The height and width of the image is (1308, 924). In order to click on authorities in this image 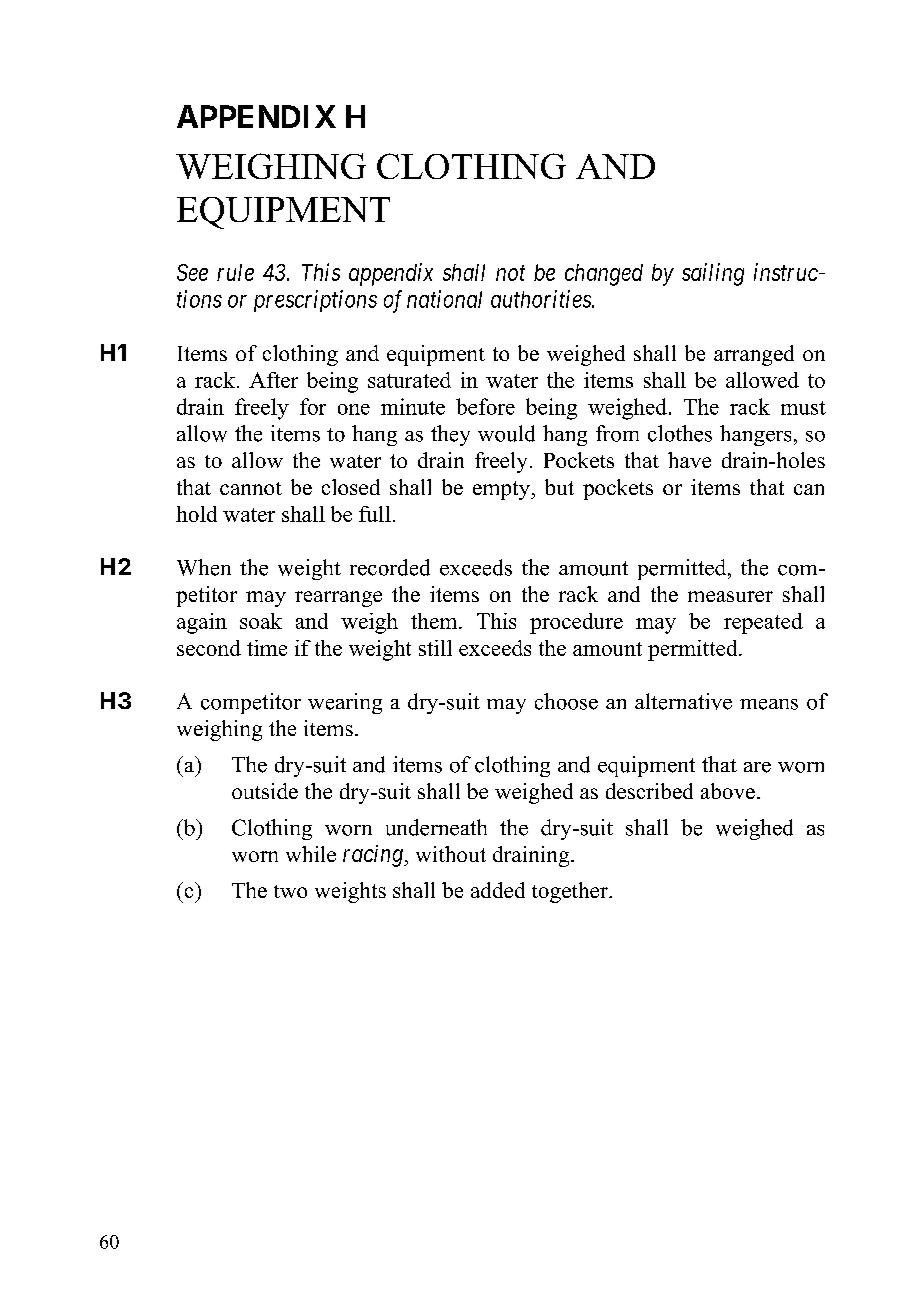, I will do `click(542, 299)`.
